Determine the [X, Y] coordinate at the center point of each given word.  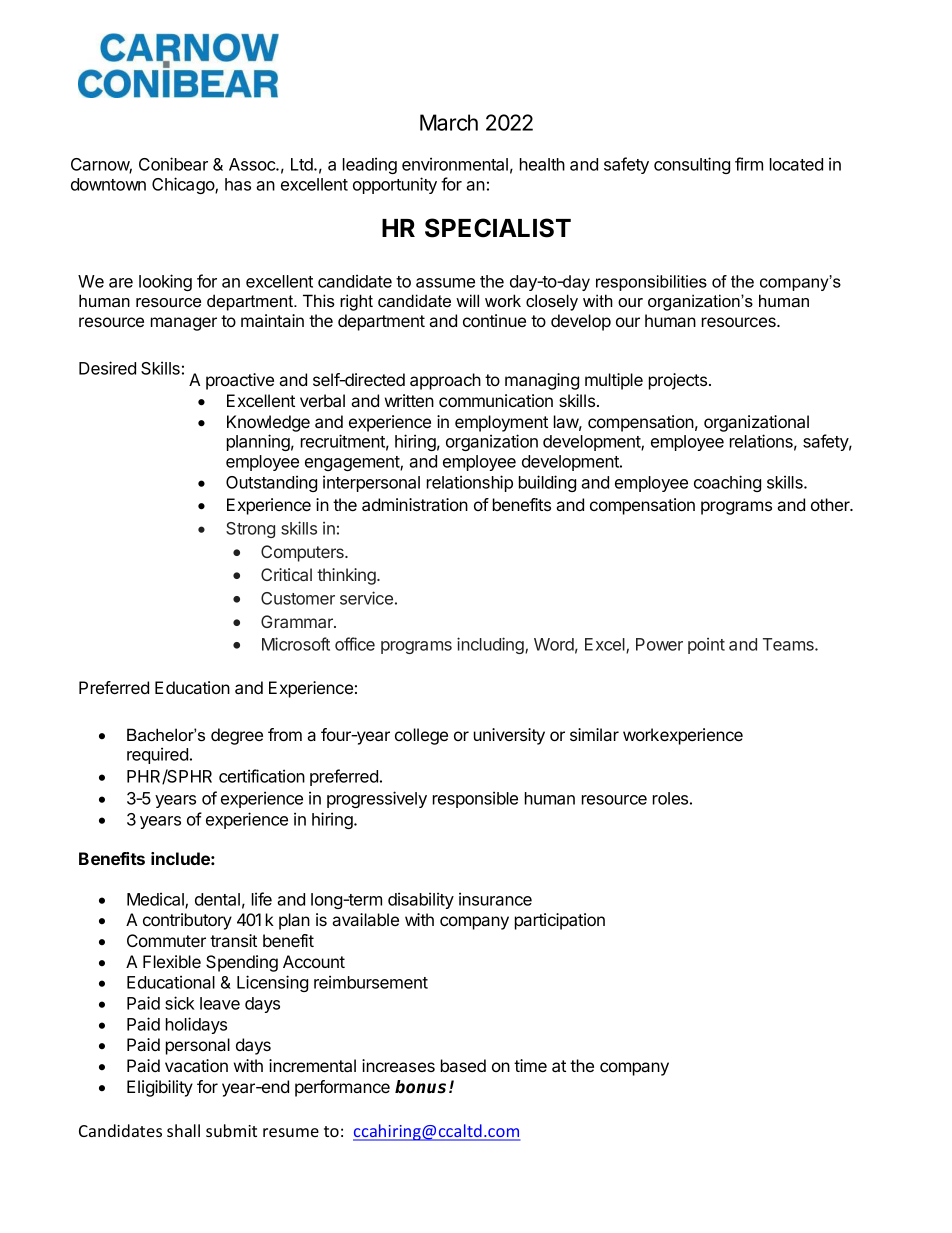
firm [749, 164]
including [491, 645]
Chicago [184, 185]
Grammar [298, 621]
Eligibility [160, 1088]
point [706, 646]
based [463, 1065]
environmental [455, 164]
